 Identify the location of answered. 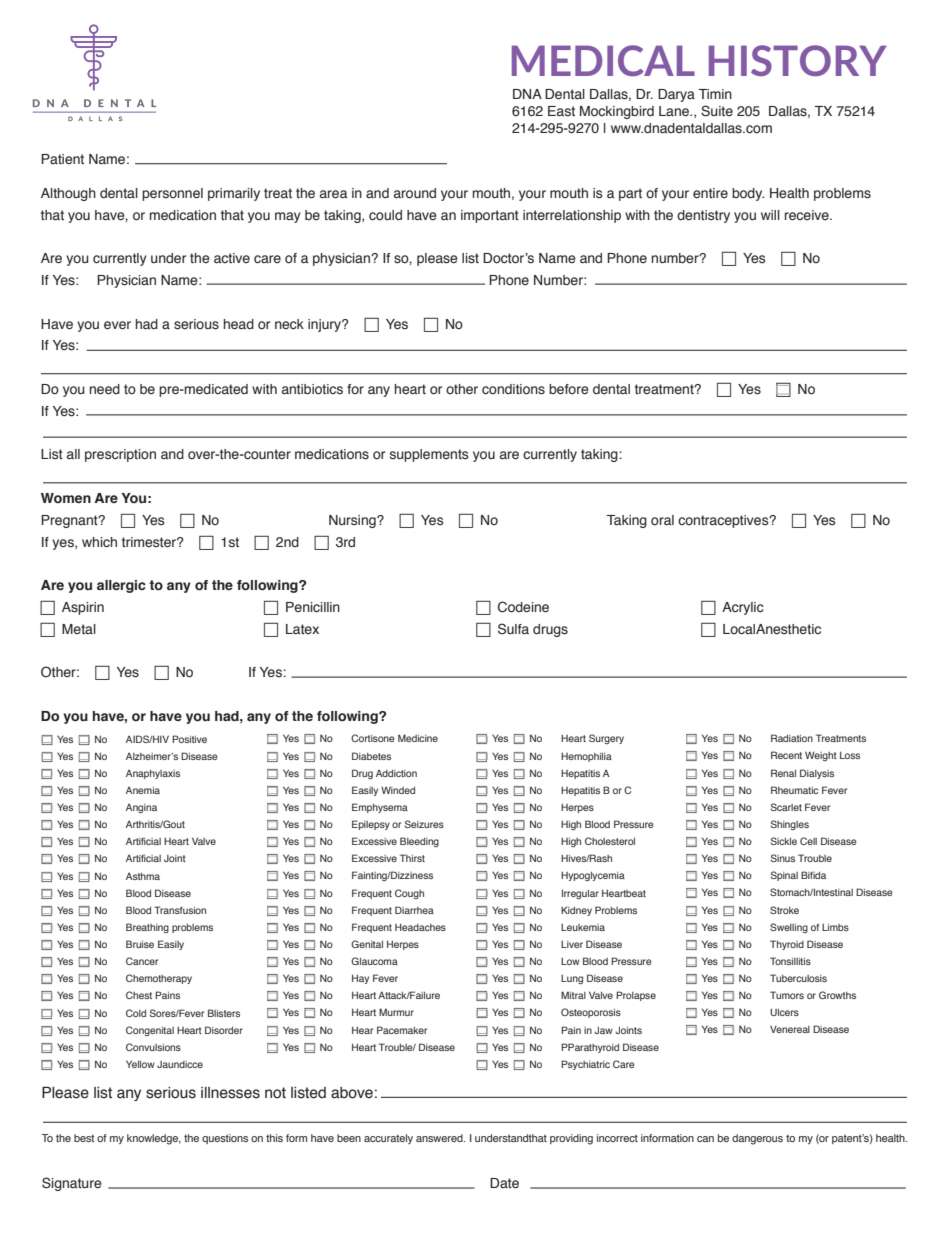
(440, 1138).
